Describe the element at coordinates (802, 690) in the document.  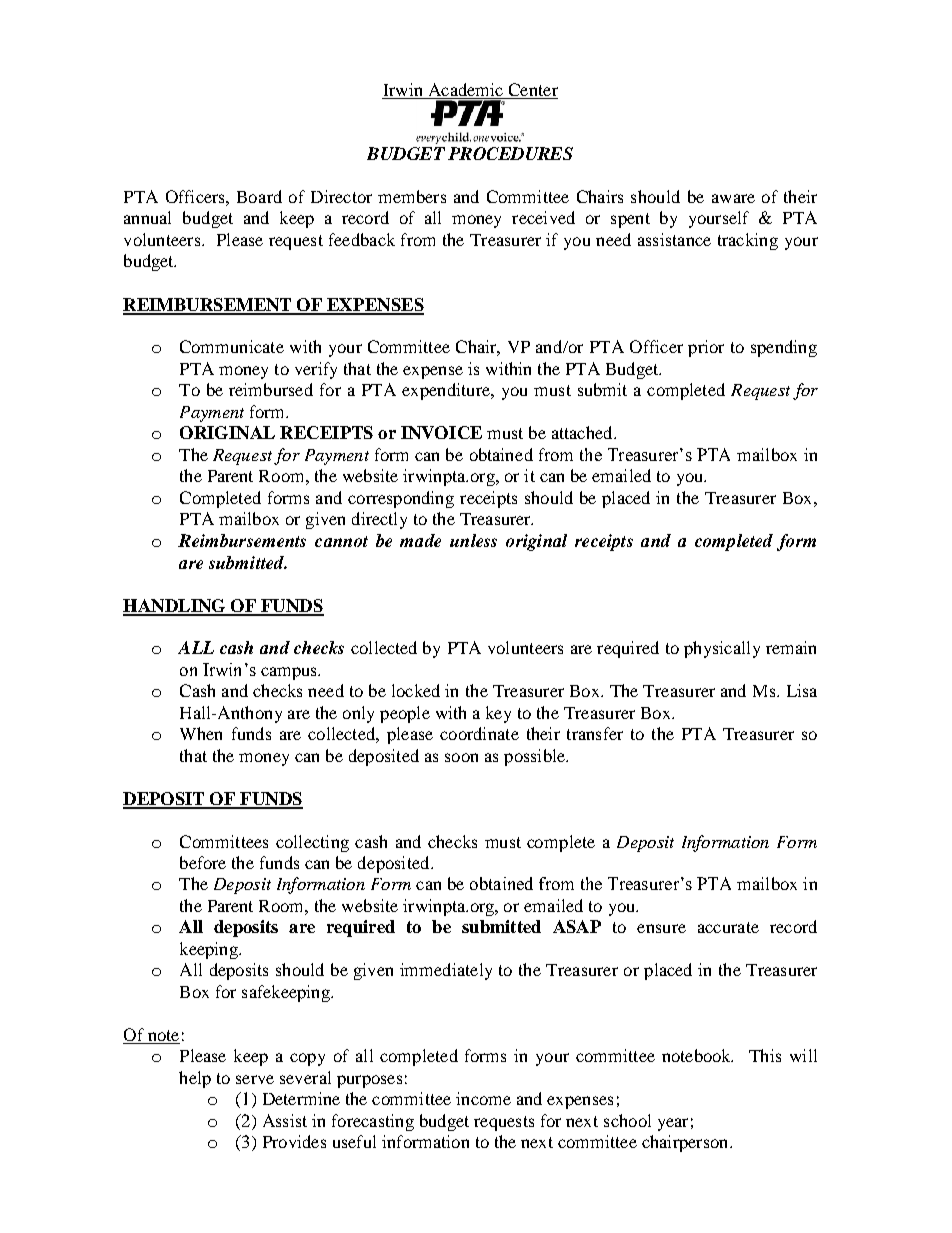
I see `Lisa` at that location.
